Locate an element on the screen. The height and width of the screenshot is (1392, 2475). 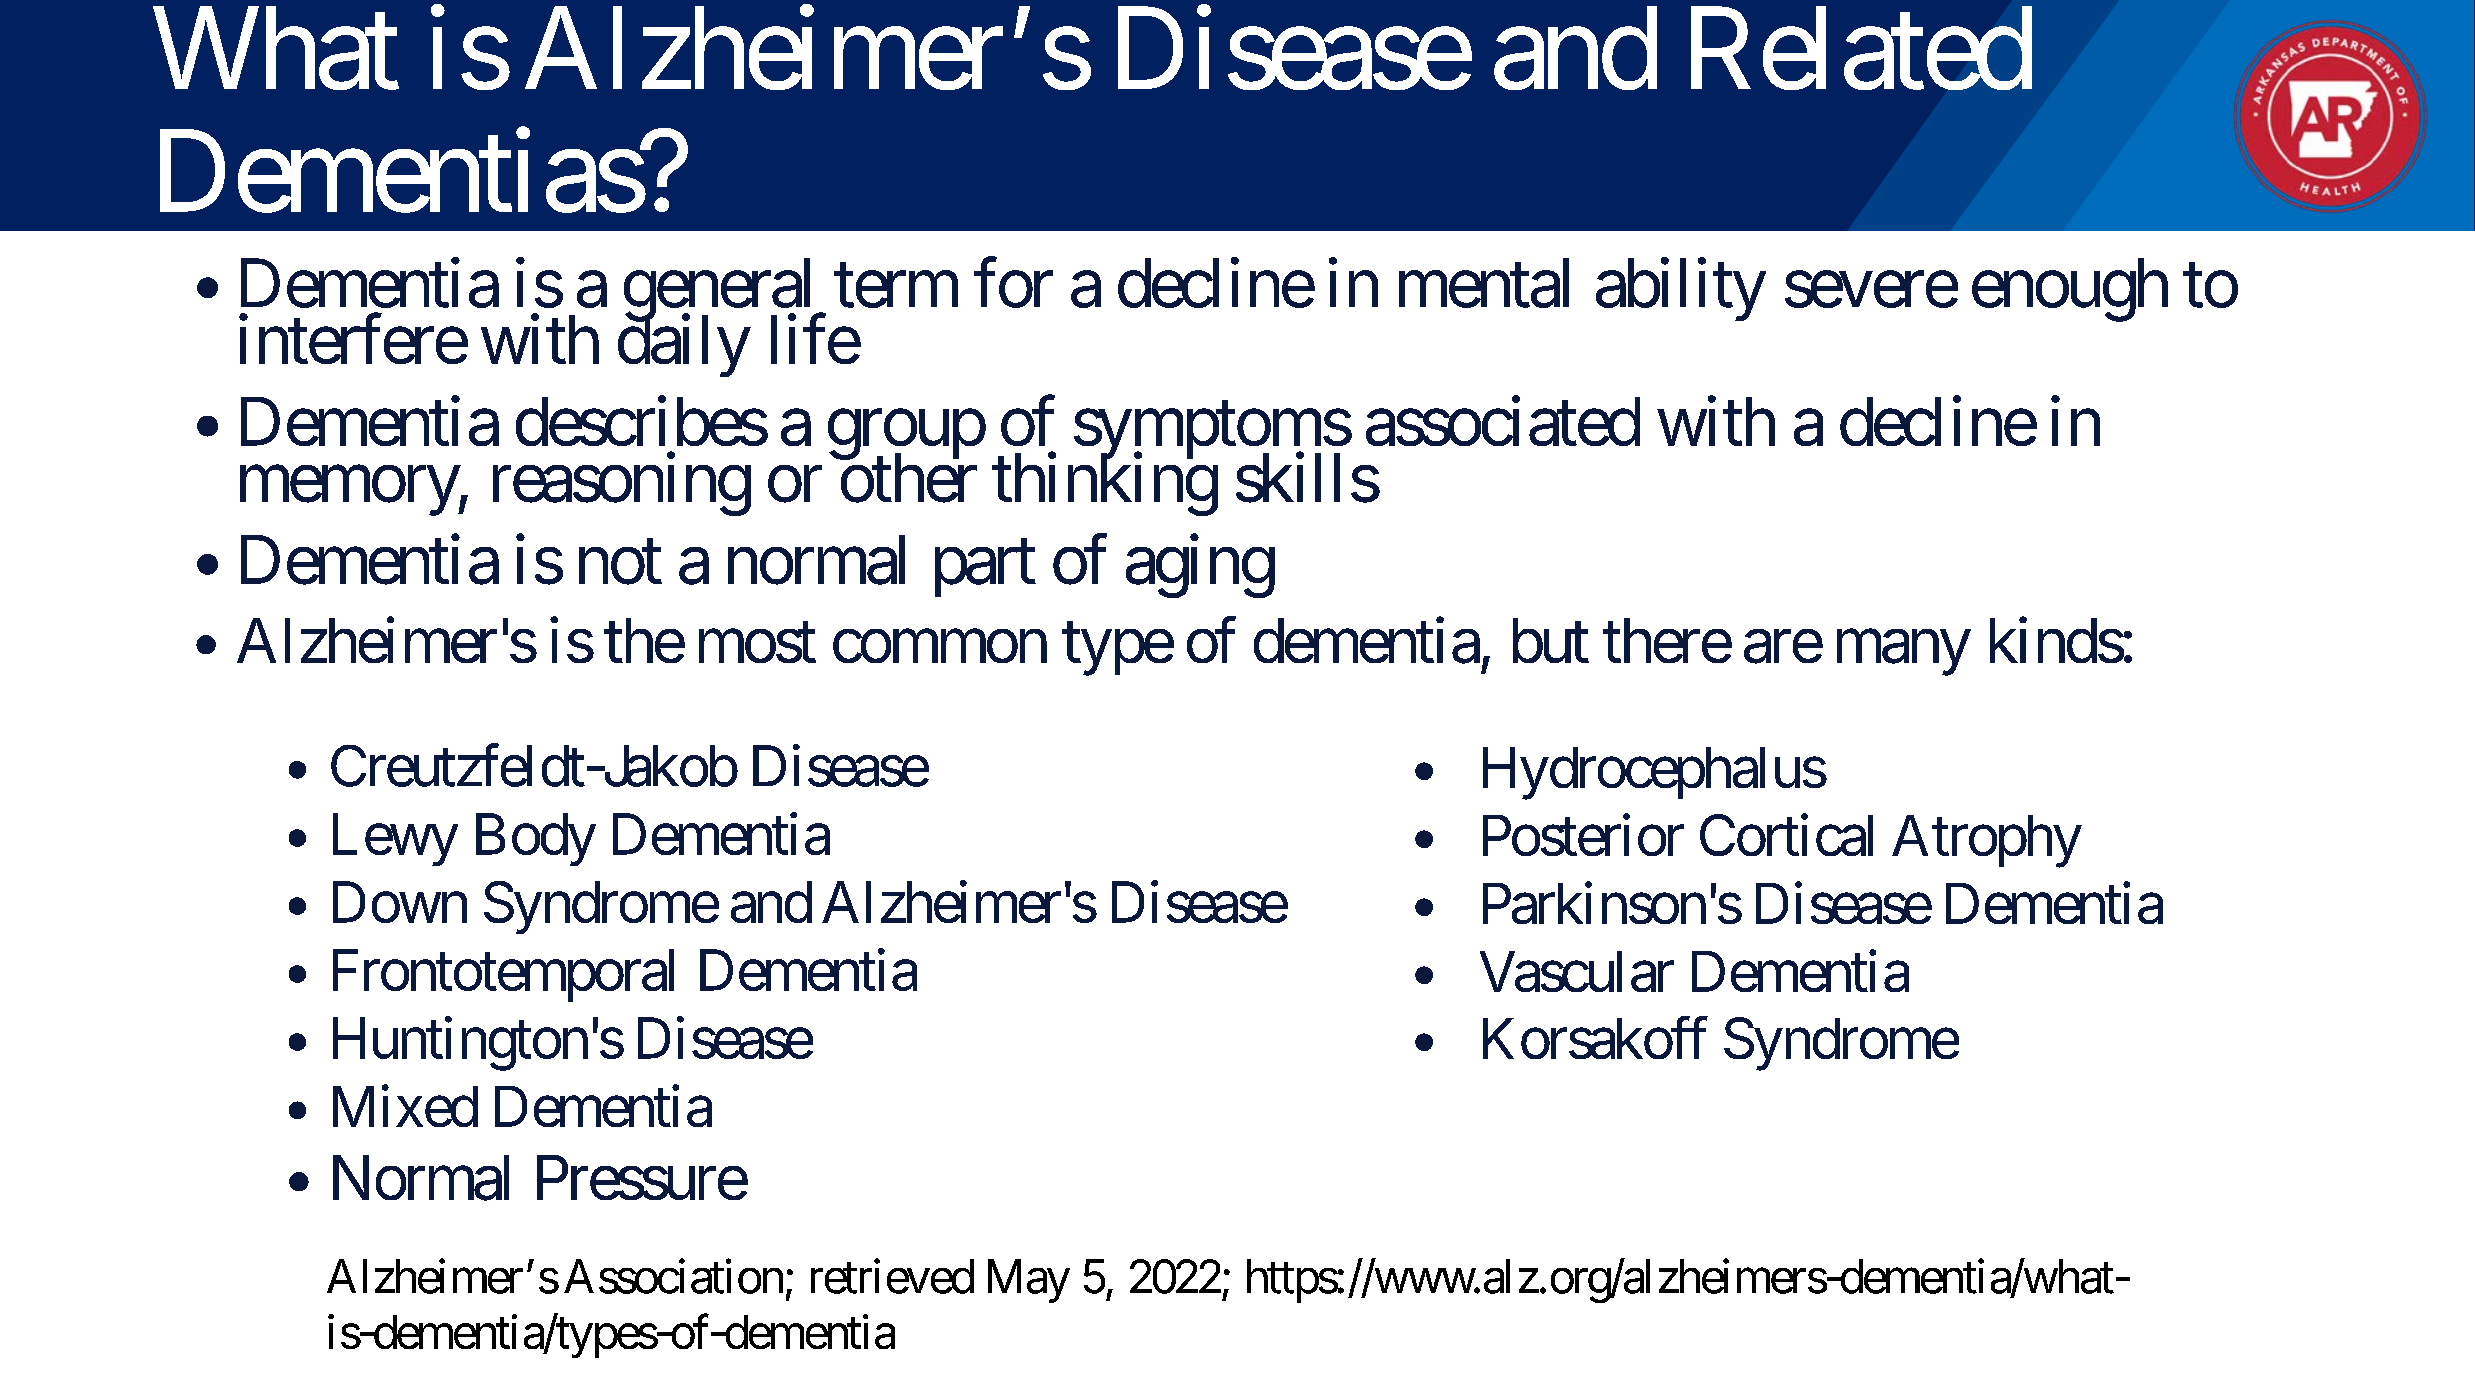
but is located at coordinates (1551, 640).
